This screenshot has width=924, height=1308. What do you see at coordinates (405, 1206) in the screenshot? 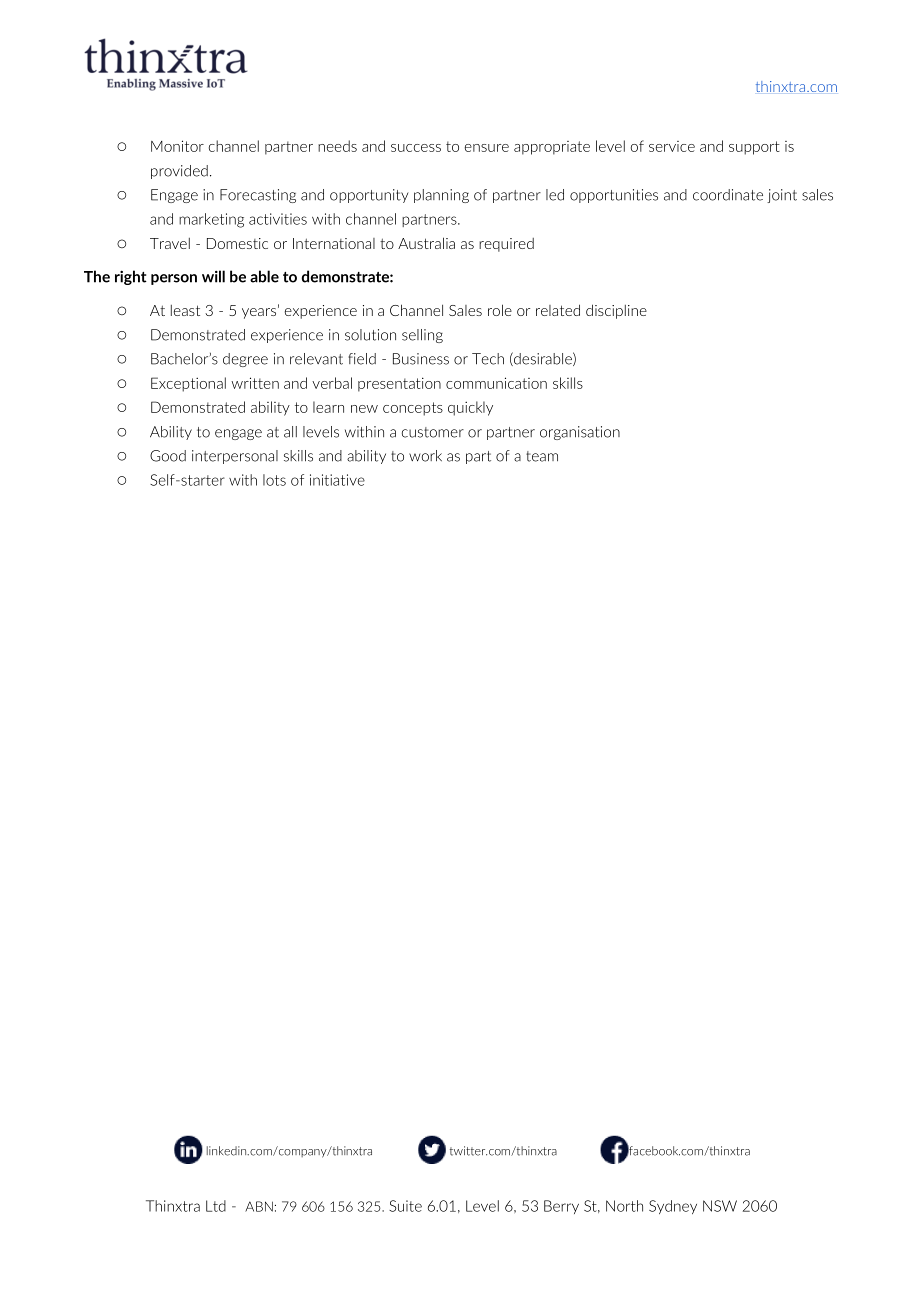
I see `Suite` at bounding box center [405, 1206].
